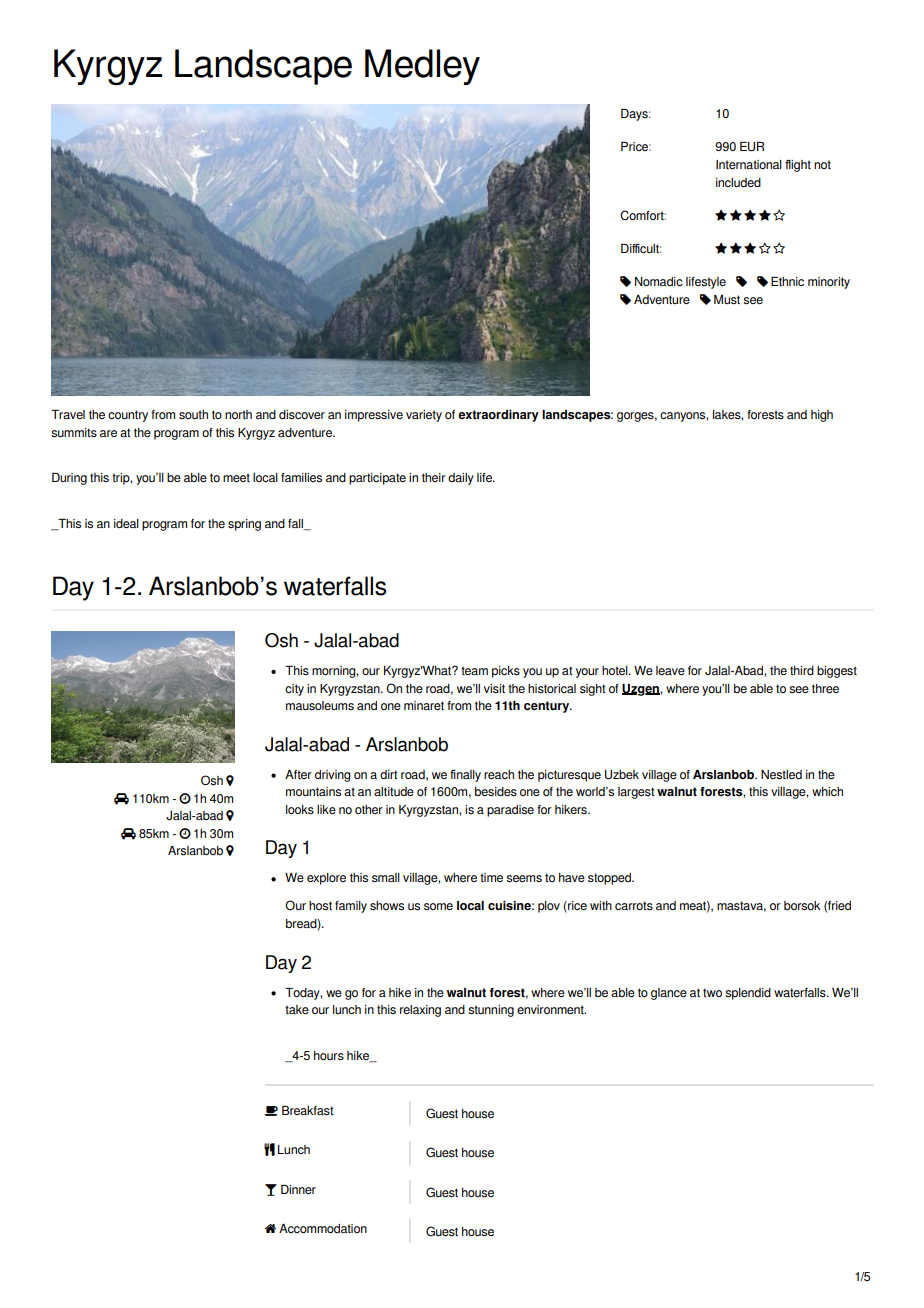 This image has height=1308, width=924. What do you see at coordinates (727, 300) in the image?
I see `Must` at bounding box center [727, 300].
